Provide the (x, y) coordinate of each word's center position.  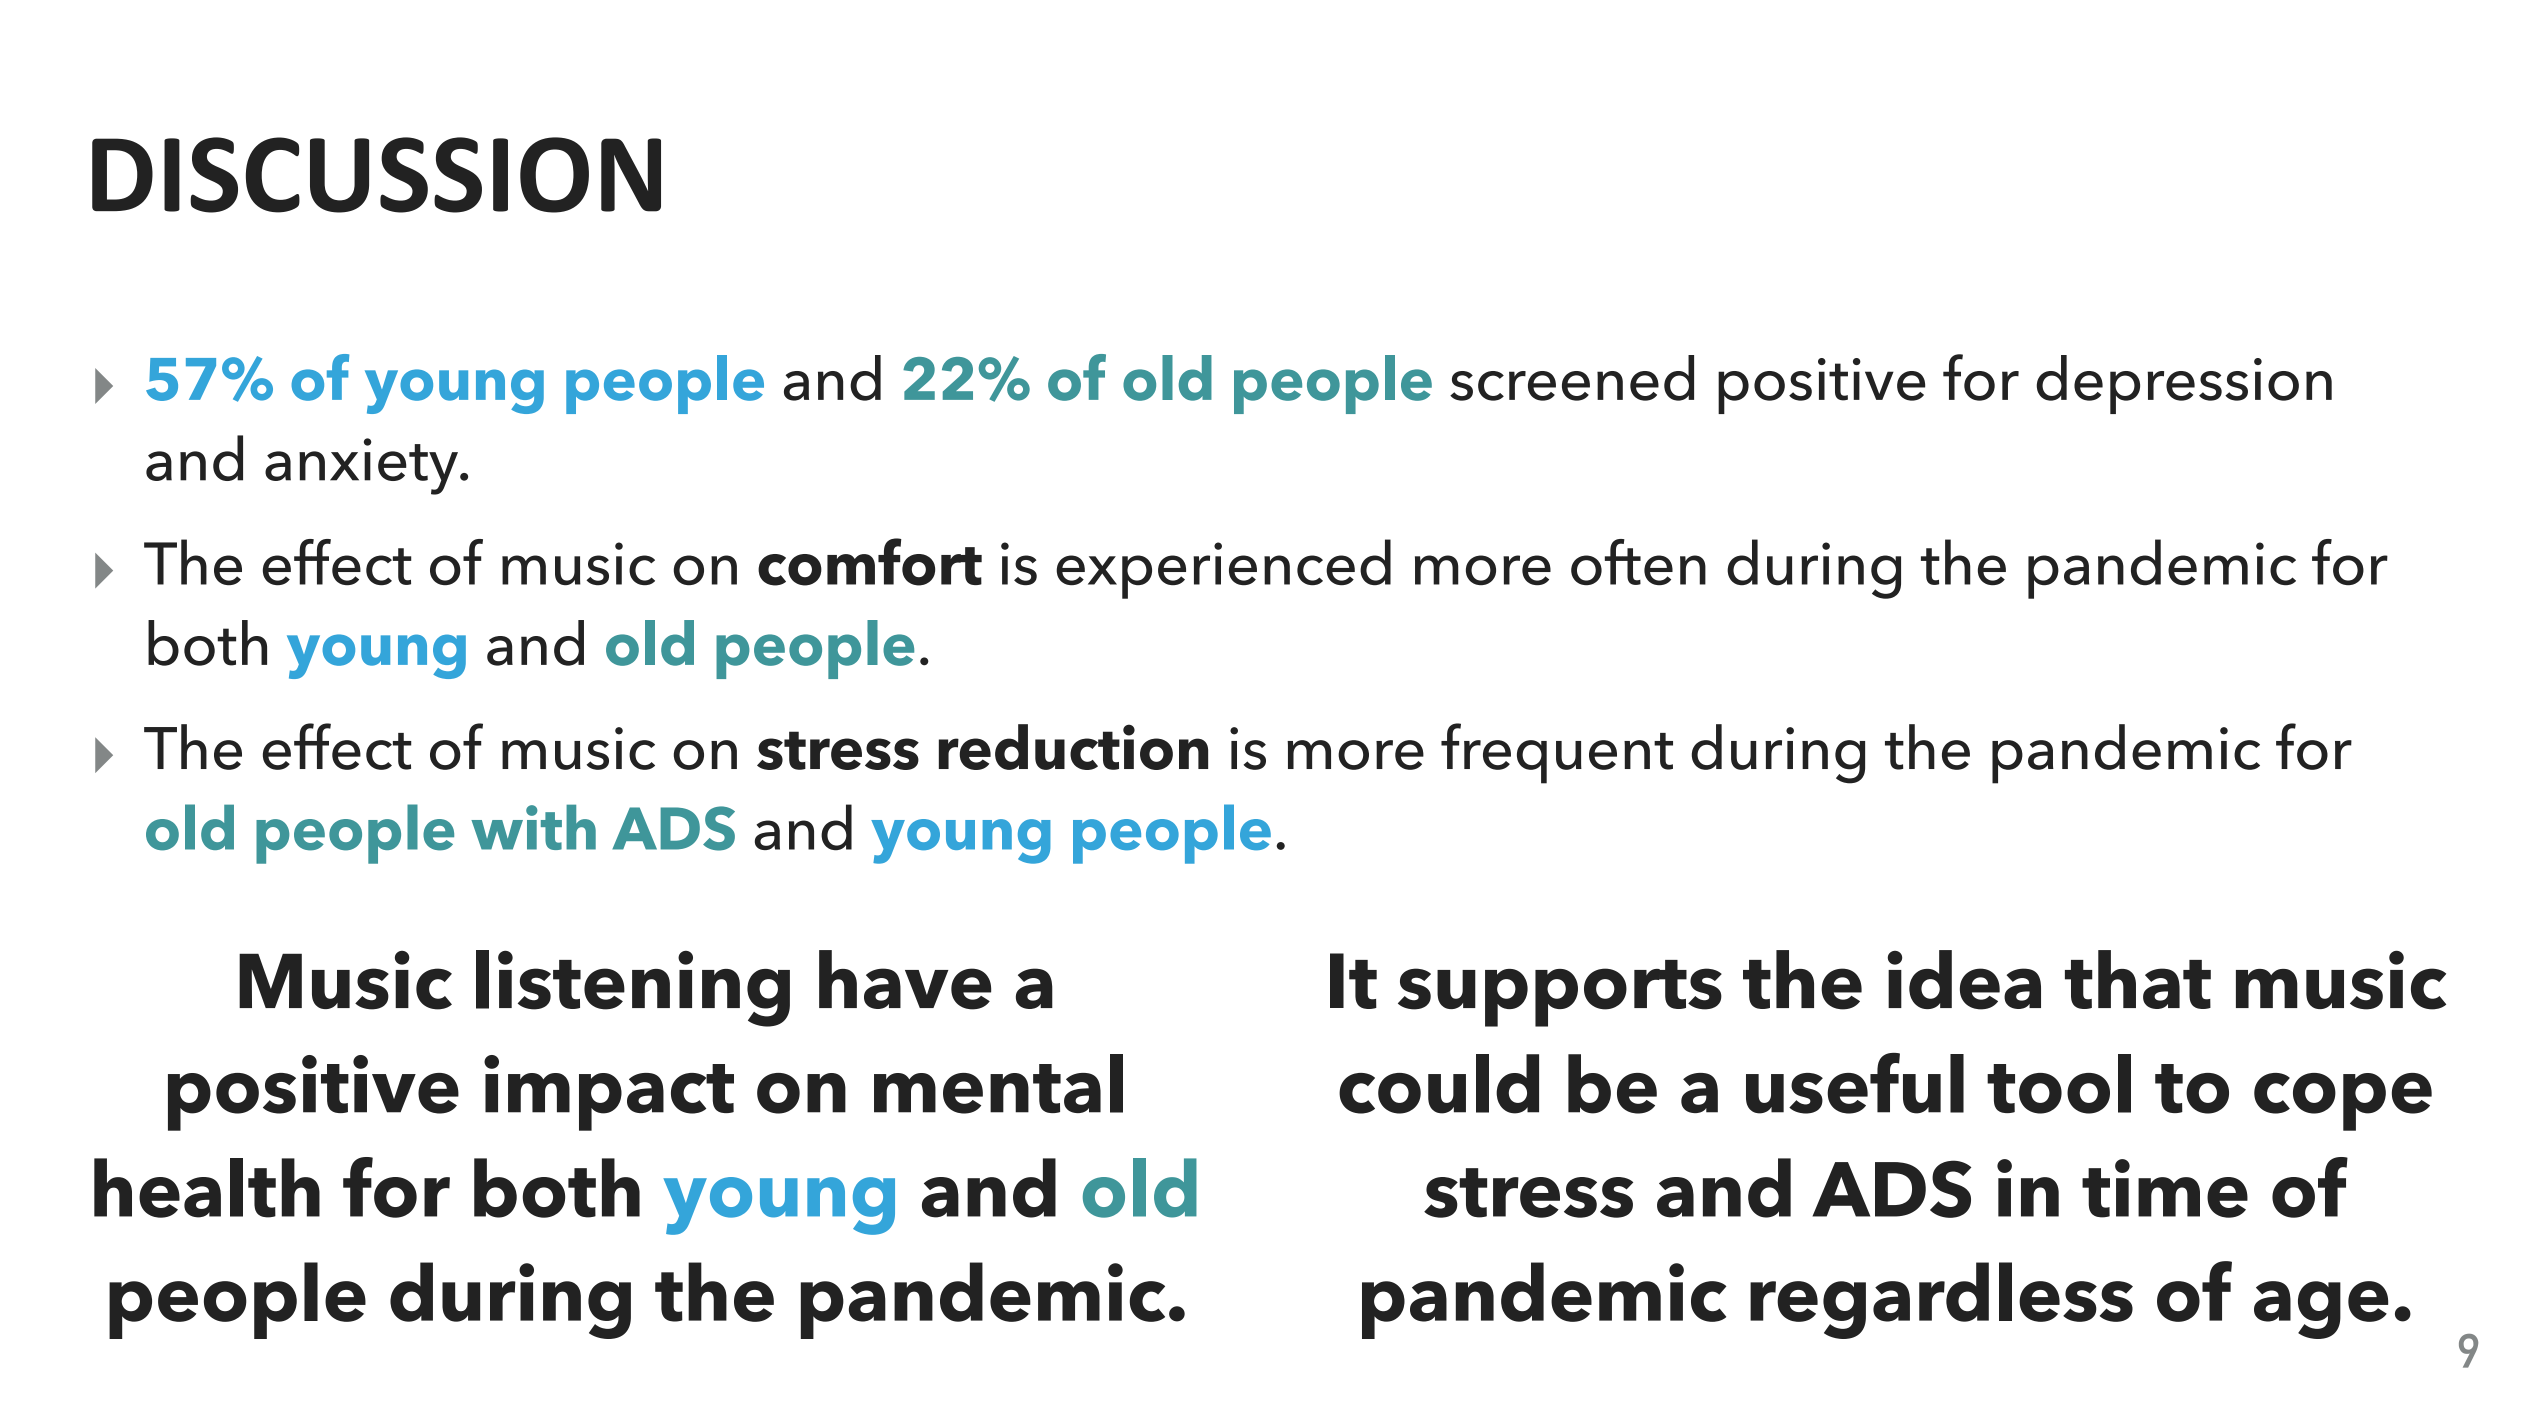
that (2138, 979)
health (207, 1188)
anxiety (361, 466)
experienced (1223, 569)
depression (2184, 384)
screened (1572, 378)
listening (633, 988)
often (1638, 562)
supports (1560, 993)
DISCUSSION (376, 175)
